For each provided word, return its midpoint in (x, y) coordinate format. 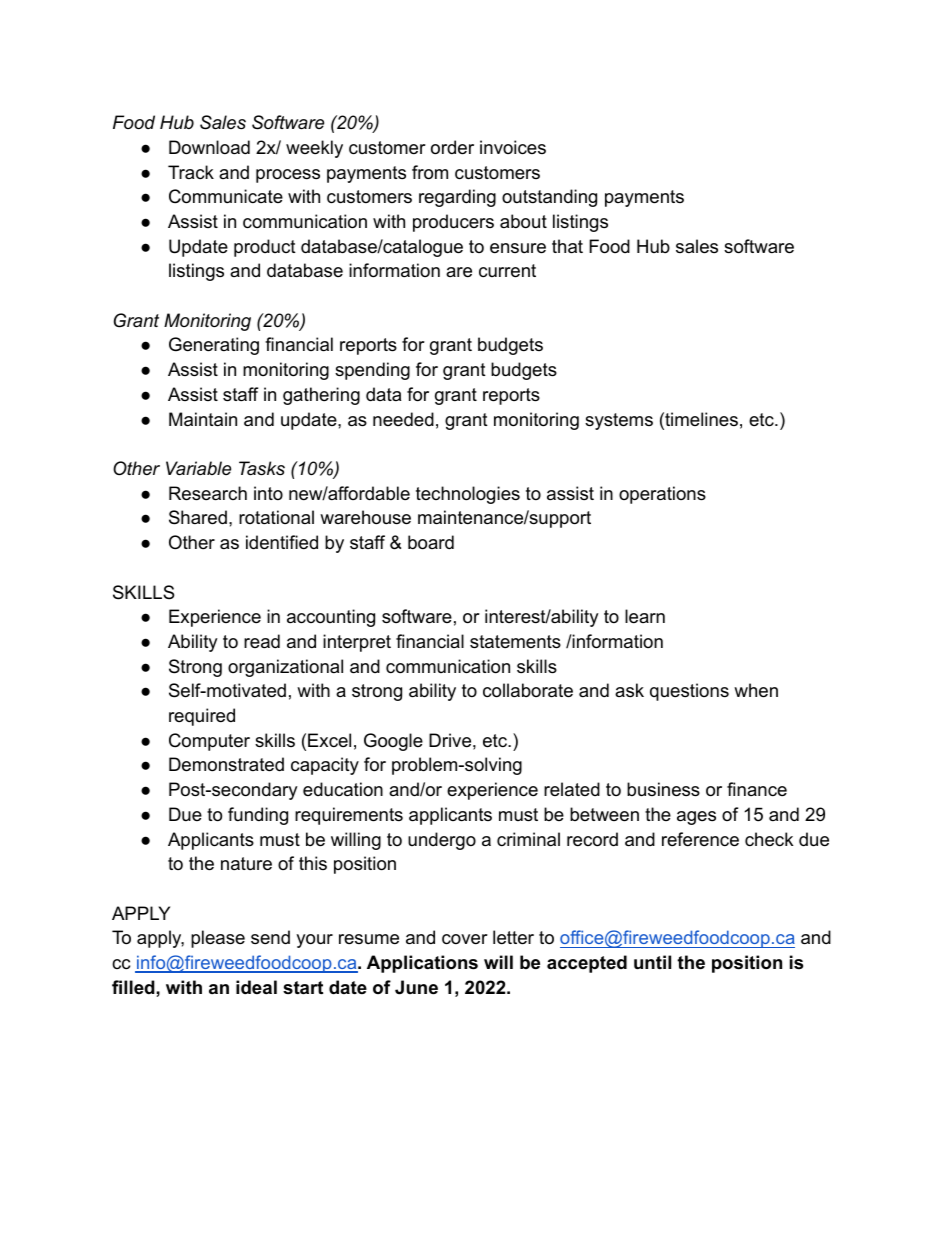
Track (191, 172)
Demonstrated (226, 764)
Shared (198, 517)
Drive (450, 740)
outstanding (549, 198)
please (218, 939)
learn (645, 616)
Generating (214, 346)
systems (619, 421)
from (430, 172)
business (663, 789)
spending (372, 371)
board (431, 542)
